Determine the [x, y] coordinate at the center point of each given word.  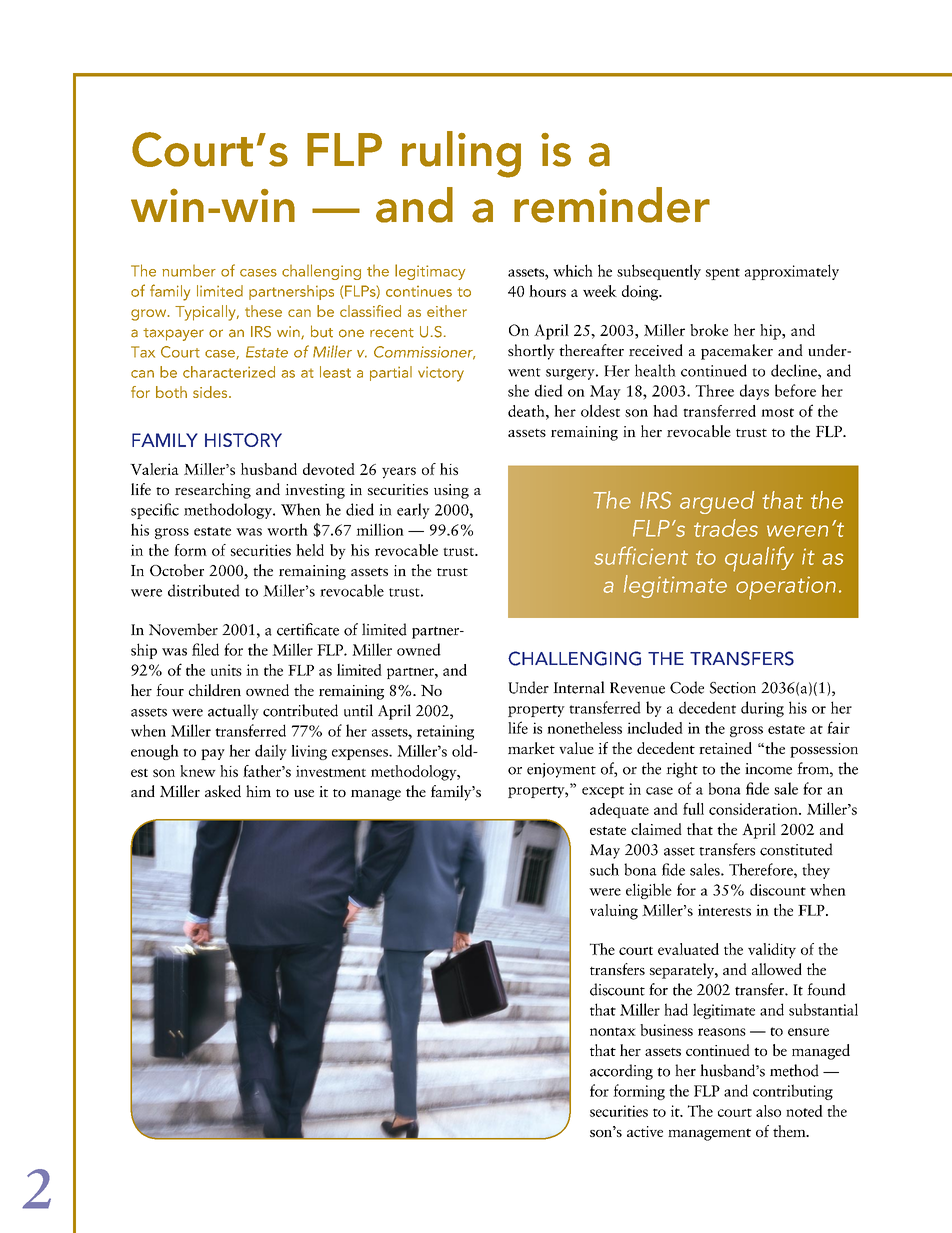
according [621, 1072]
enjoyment [561, 770]
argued [717, 502]
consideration [754, 809]
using [451, 491]
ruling [461, 154]
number [189, 271]
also [768, 1111]
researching [213, 491]
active [645, 1131]
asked [223, 791]
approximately [792, 272]
